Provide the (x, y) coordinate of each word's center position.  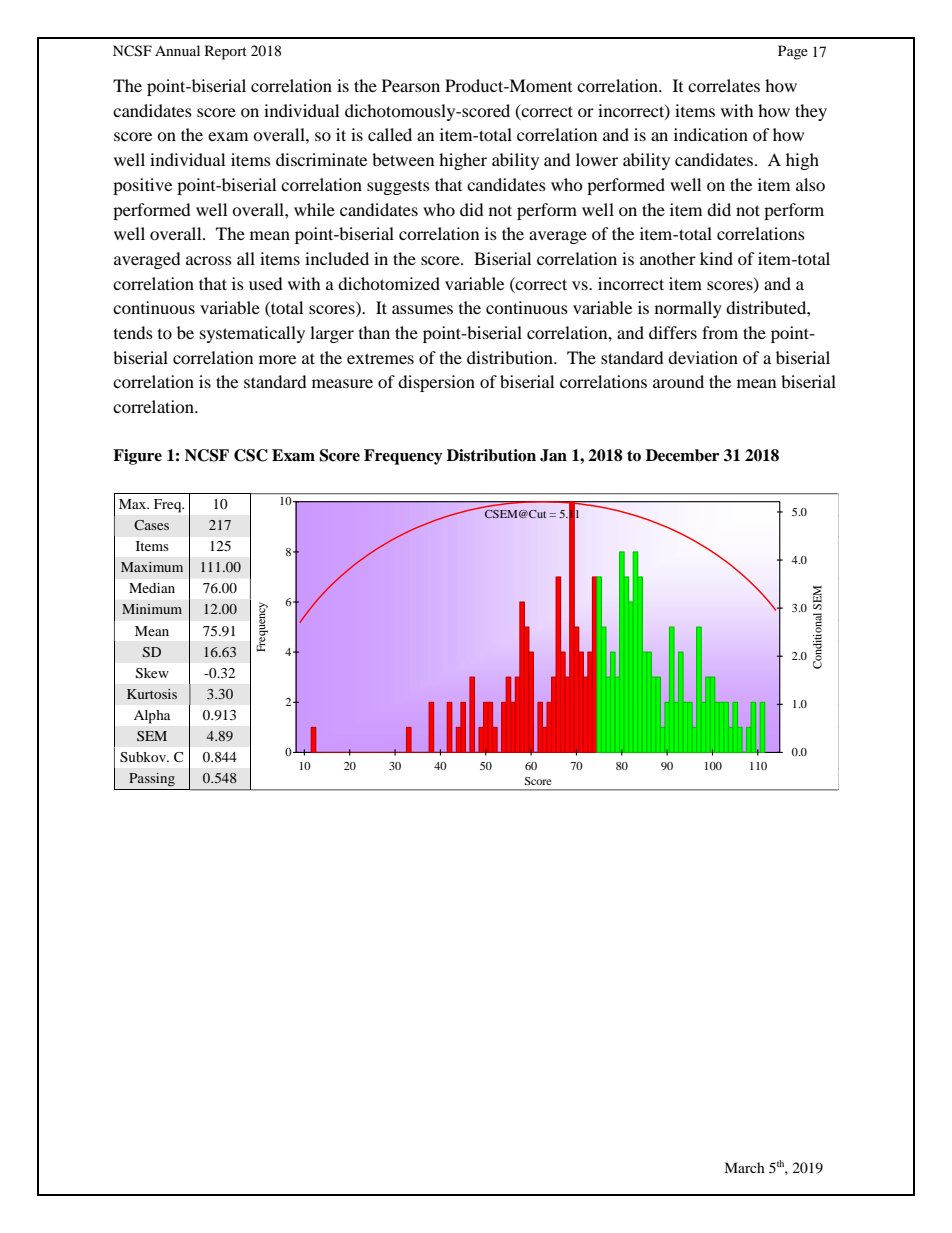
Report (226, 52)
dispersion (436, 383)
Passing (152, 780)
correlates (724, 85)
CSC (251, 455)
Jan (553, 455)
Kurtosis (152, 694)
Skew (152, 673)
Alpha (152, 717)
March (744, 1167)
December (682, 455)
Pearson (411, 85)
